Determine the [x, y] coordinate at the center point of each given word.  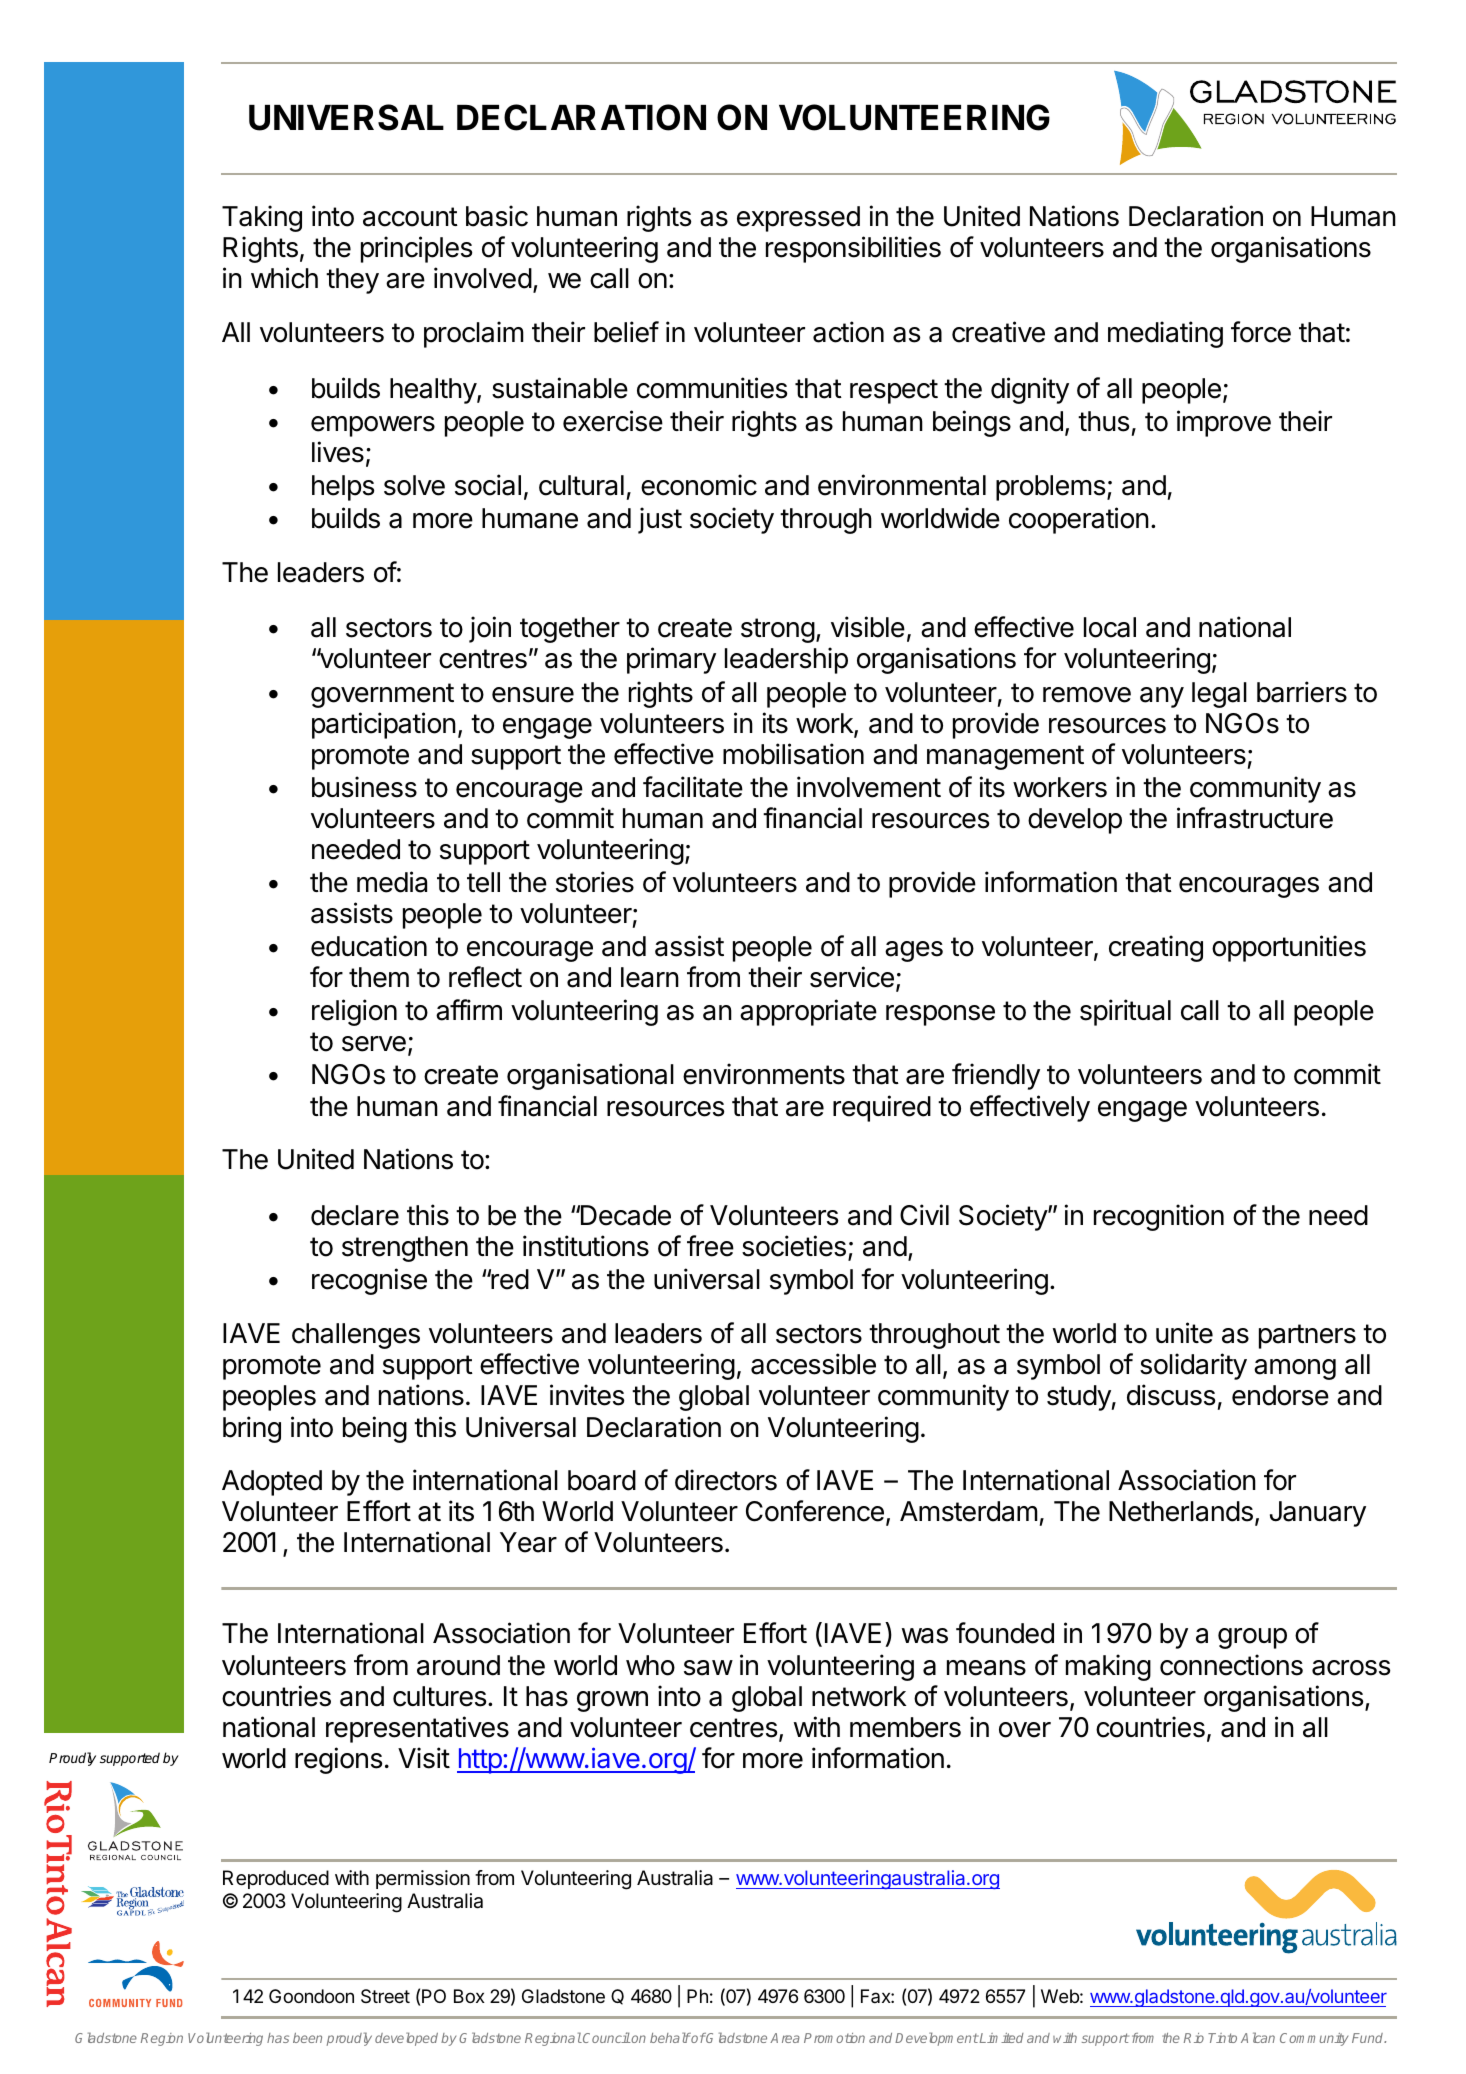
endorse [1280, 1395]
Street [385, 1996]
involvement [869, 787]
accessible [813, 1364]
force [1261, 332]
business [364, 787]
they [352, 281]
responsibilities [853, 249]
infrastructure [1255, 818]
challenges [356, 1336]
